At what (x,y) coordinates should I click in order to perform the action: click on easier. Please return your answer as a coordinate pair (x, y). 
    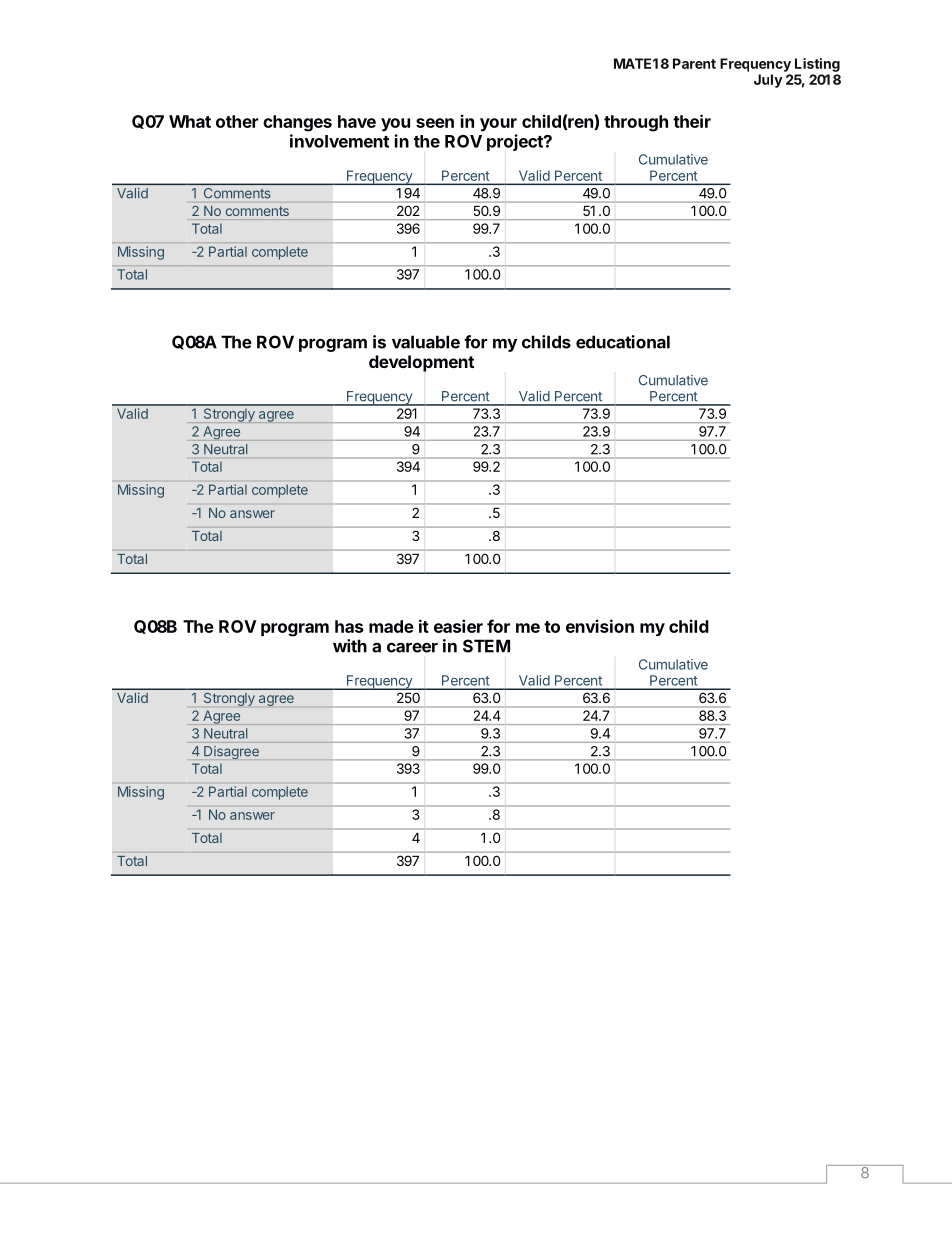
    Looking at the image, I should click on (458, 626).
